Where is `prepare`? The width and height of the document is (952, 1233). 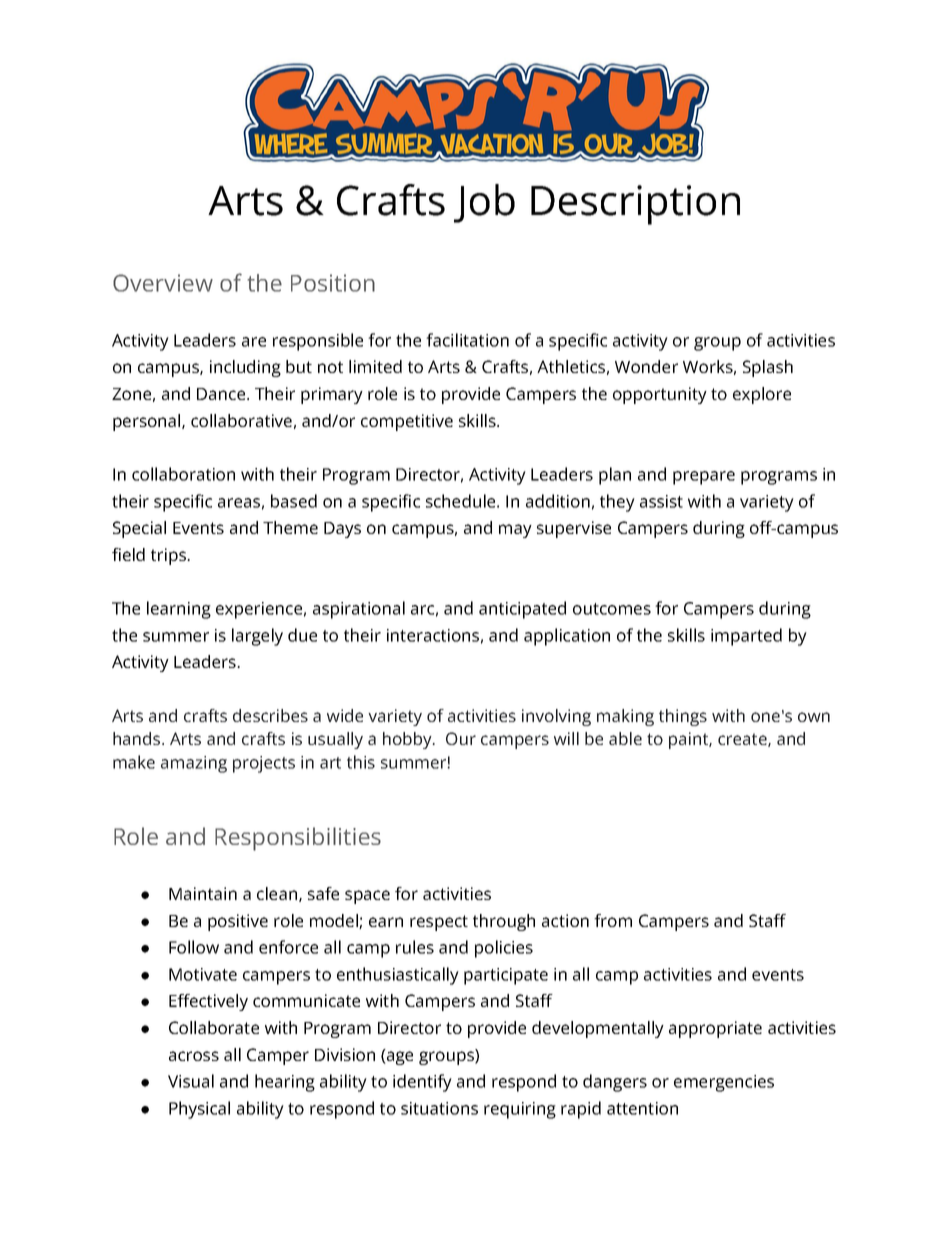
prepare is located at coordinates (704, 478).
